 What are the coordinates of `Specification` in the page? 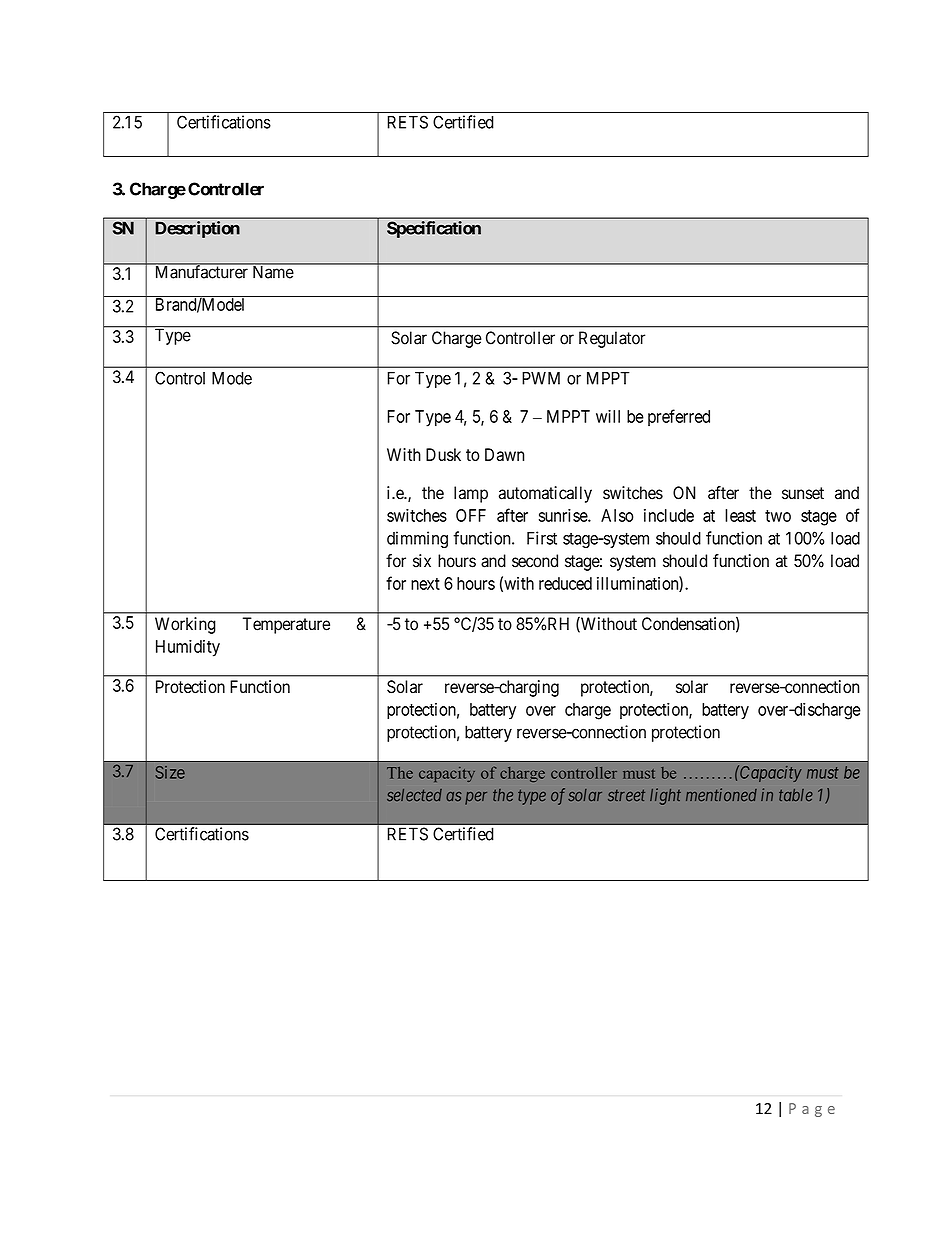 It's located at (434, 229).
